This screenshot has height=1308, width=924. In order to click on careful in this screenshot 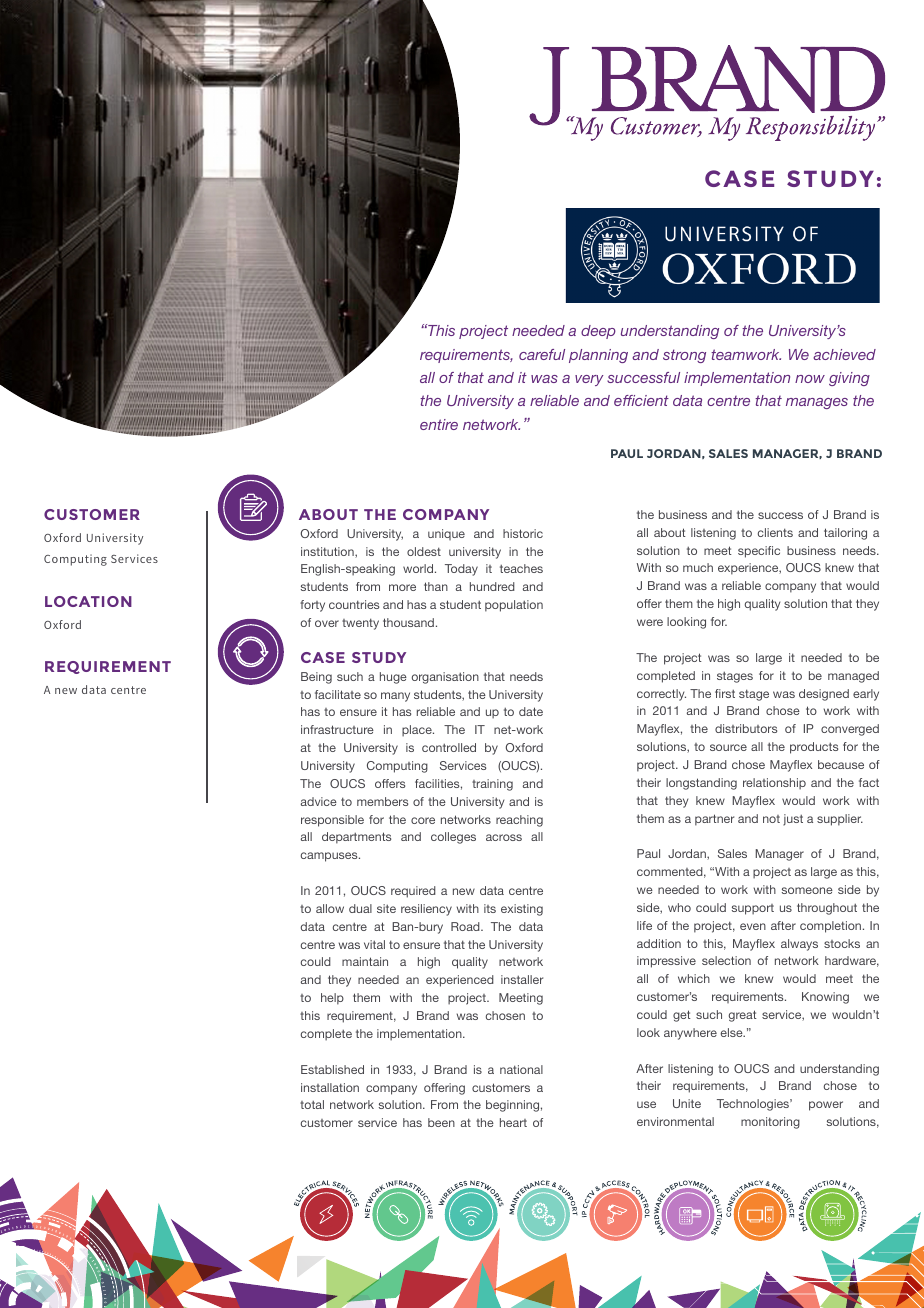, I will do `click(542, 354)`.
